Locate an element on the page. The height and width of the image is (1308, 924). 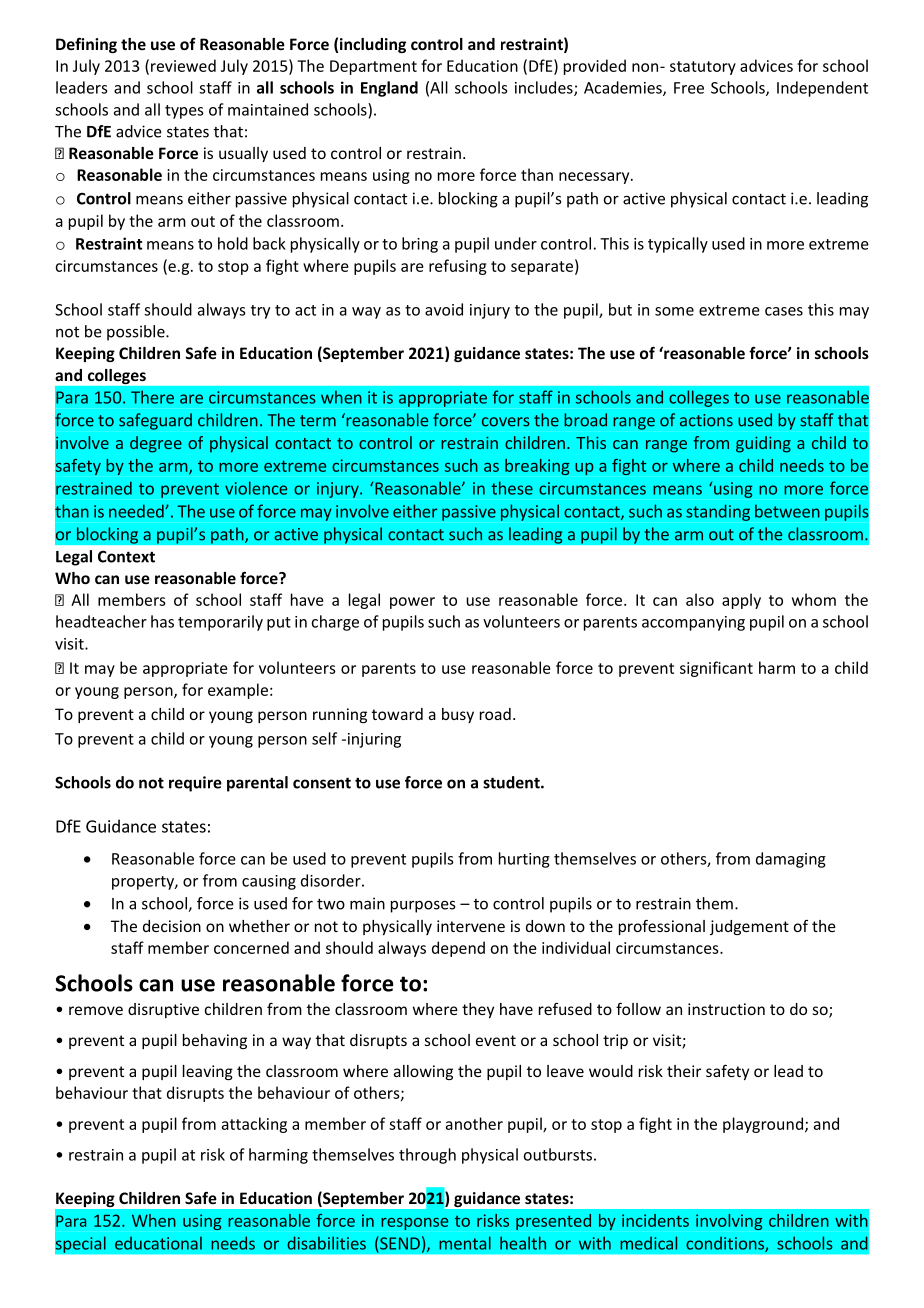
reviewed is located at coordinates (183, 65).
